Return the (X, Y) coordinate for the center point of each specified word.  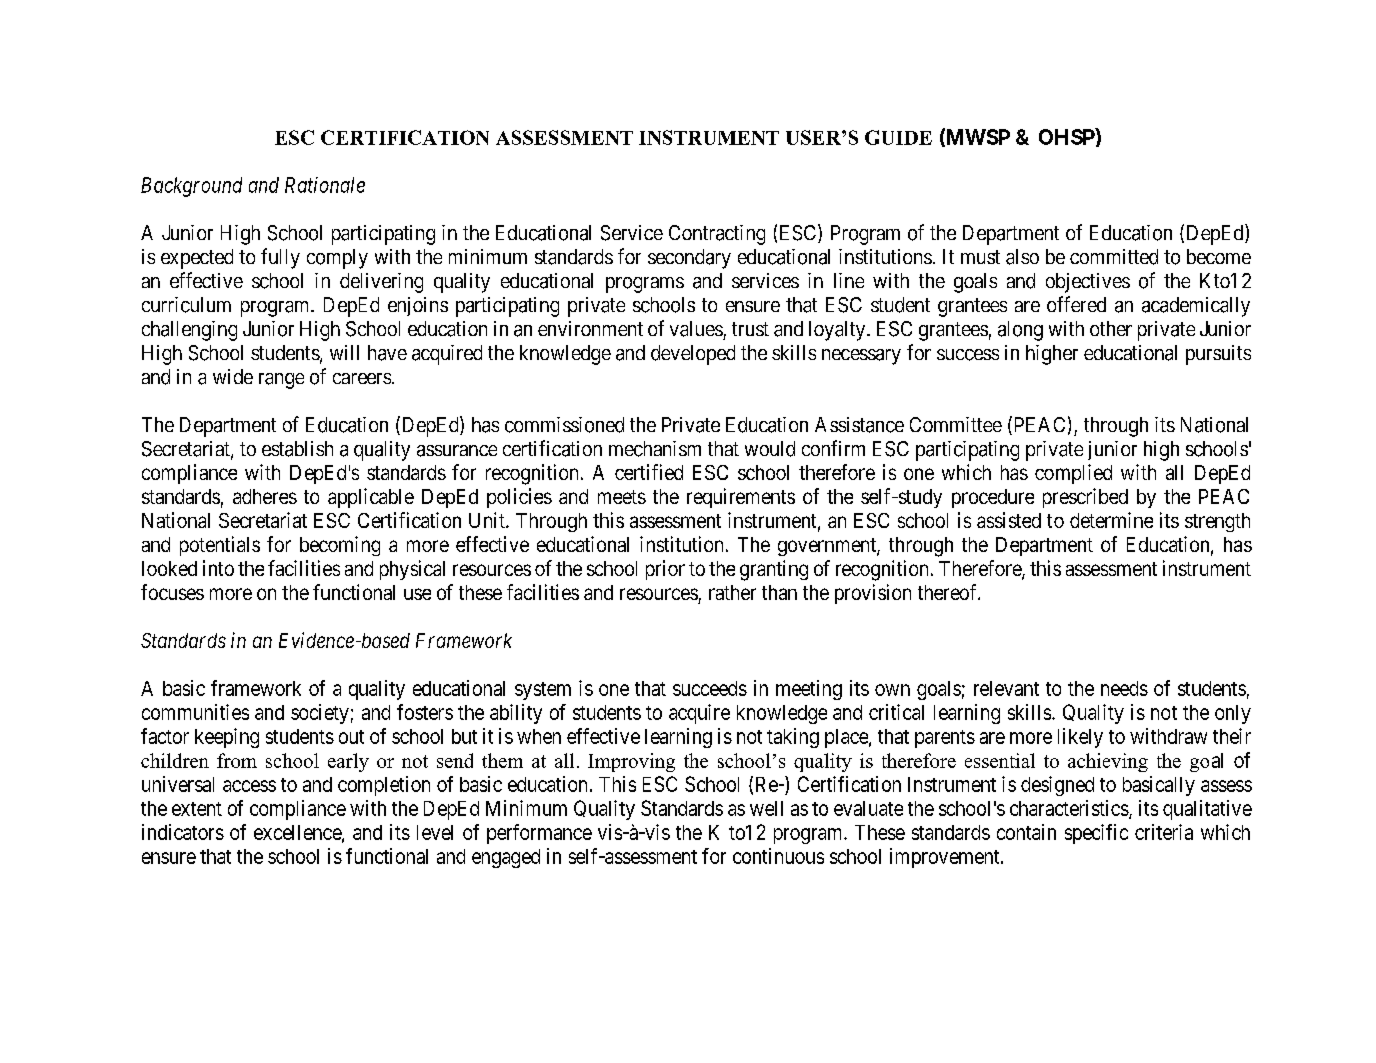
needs (1124, 688)
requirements (741, 498)
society (320, 714)
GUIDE (898, 137)
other (1111, 328)
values (696, 329)
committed (1114, 257)
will (344, 352)
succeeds (710, 688)
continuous (778, 856)
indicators (183, 832)
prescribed (1085, 498)
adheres (265, 496)
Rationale (325, 185)
